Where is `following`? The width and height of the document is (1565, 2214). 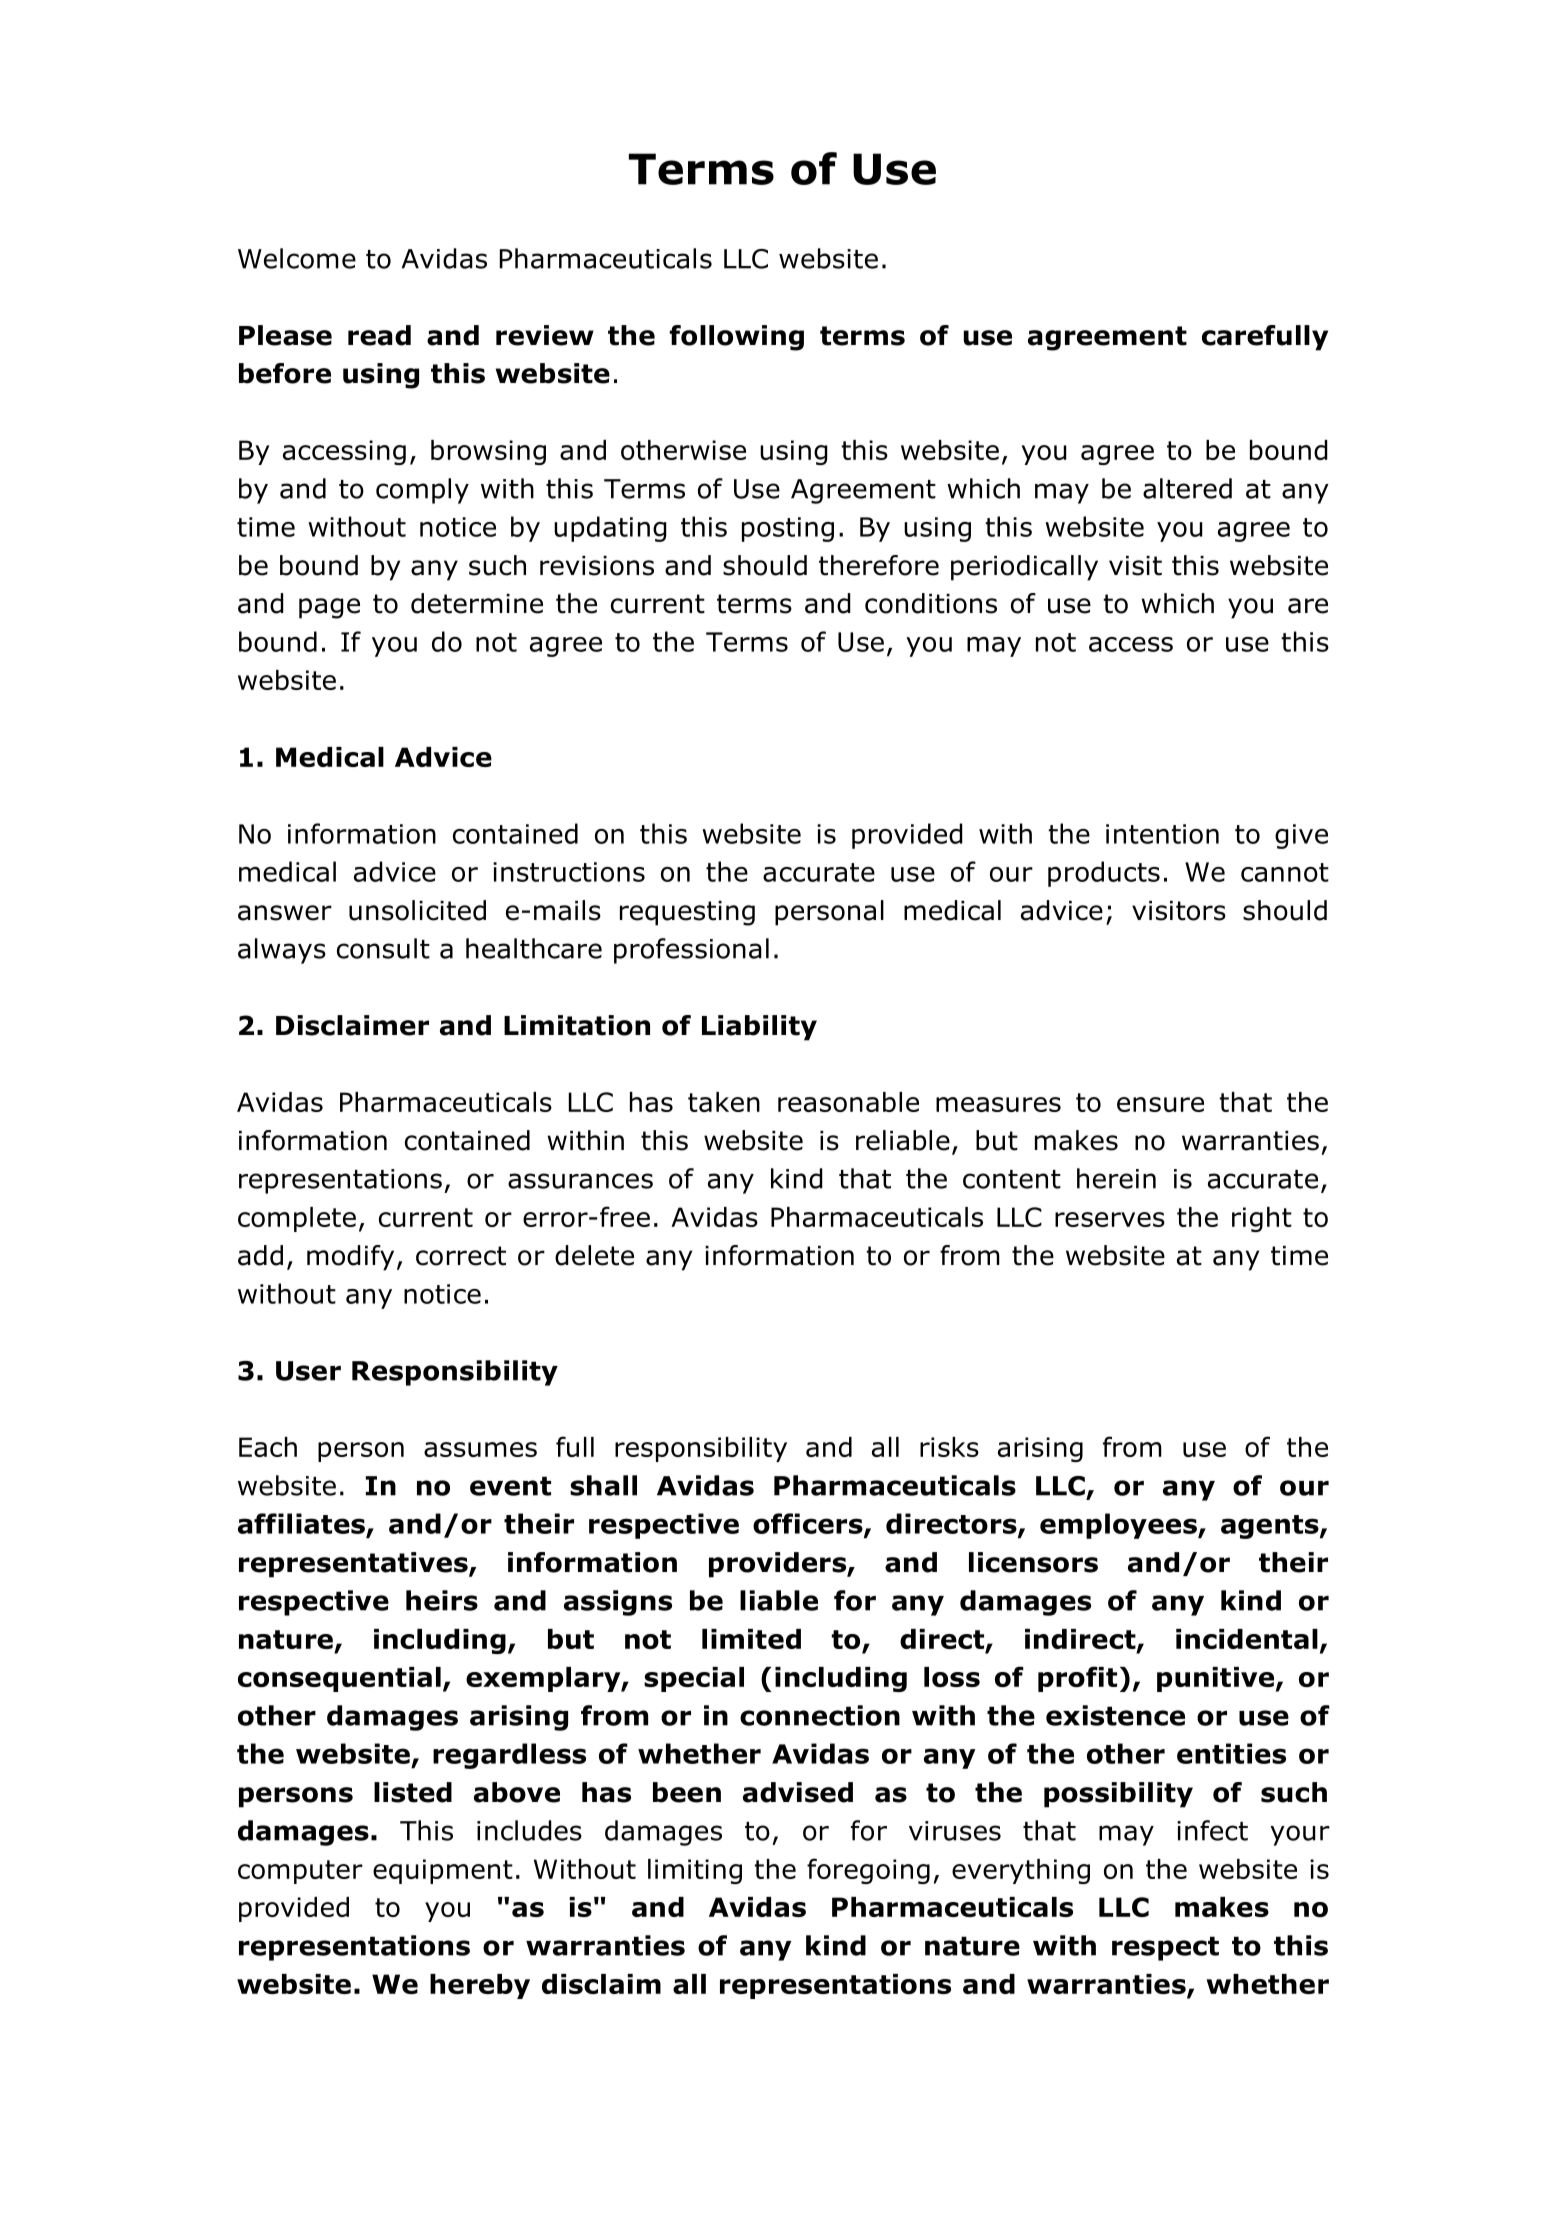
following is located at coordinates (736, 338).
